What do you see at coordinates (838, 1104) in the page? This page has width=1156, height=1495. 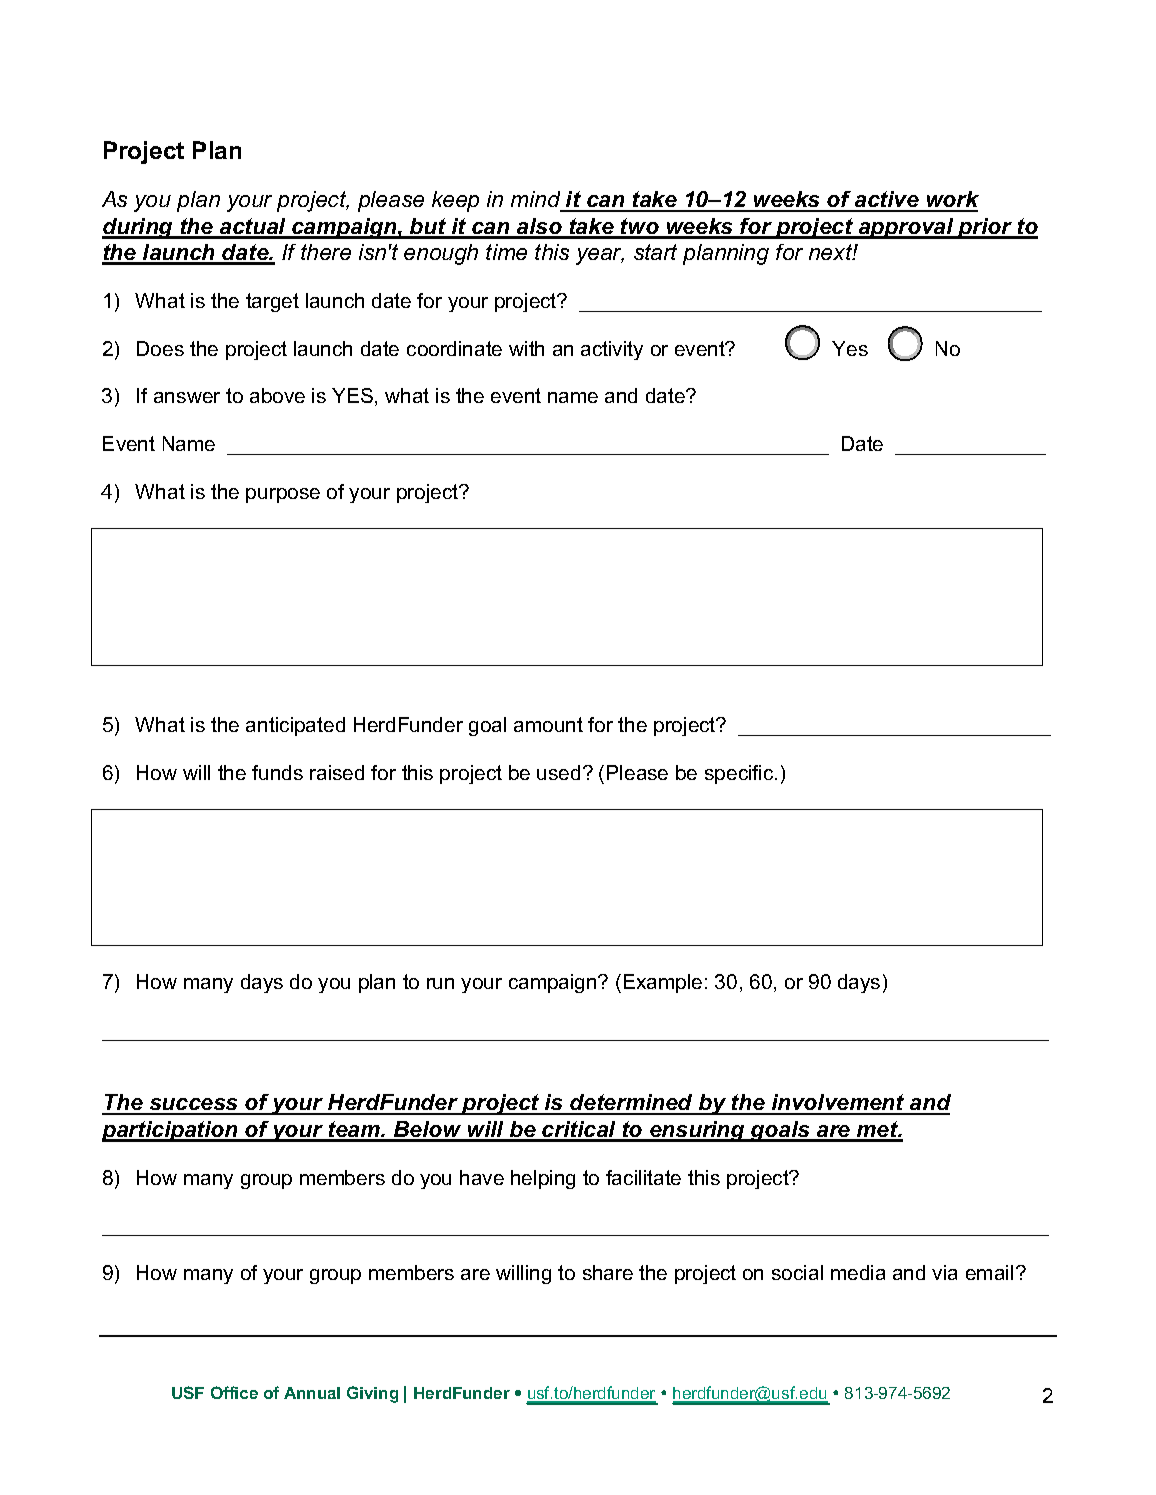 I see `involvement` at bounding box center [838, 1104].
